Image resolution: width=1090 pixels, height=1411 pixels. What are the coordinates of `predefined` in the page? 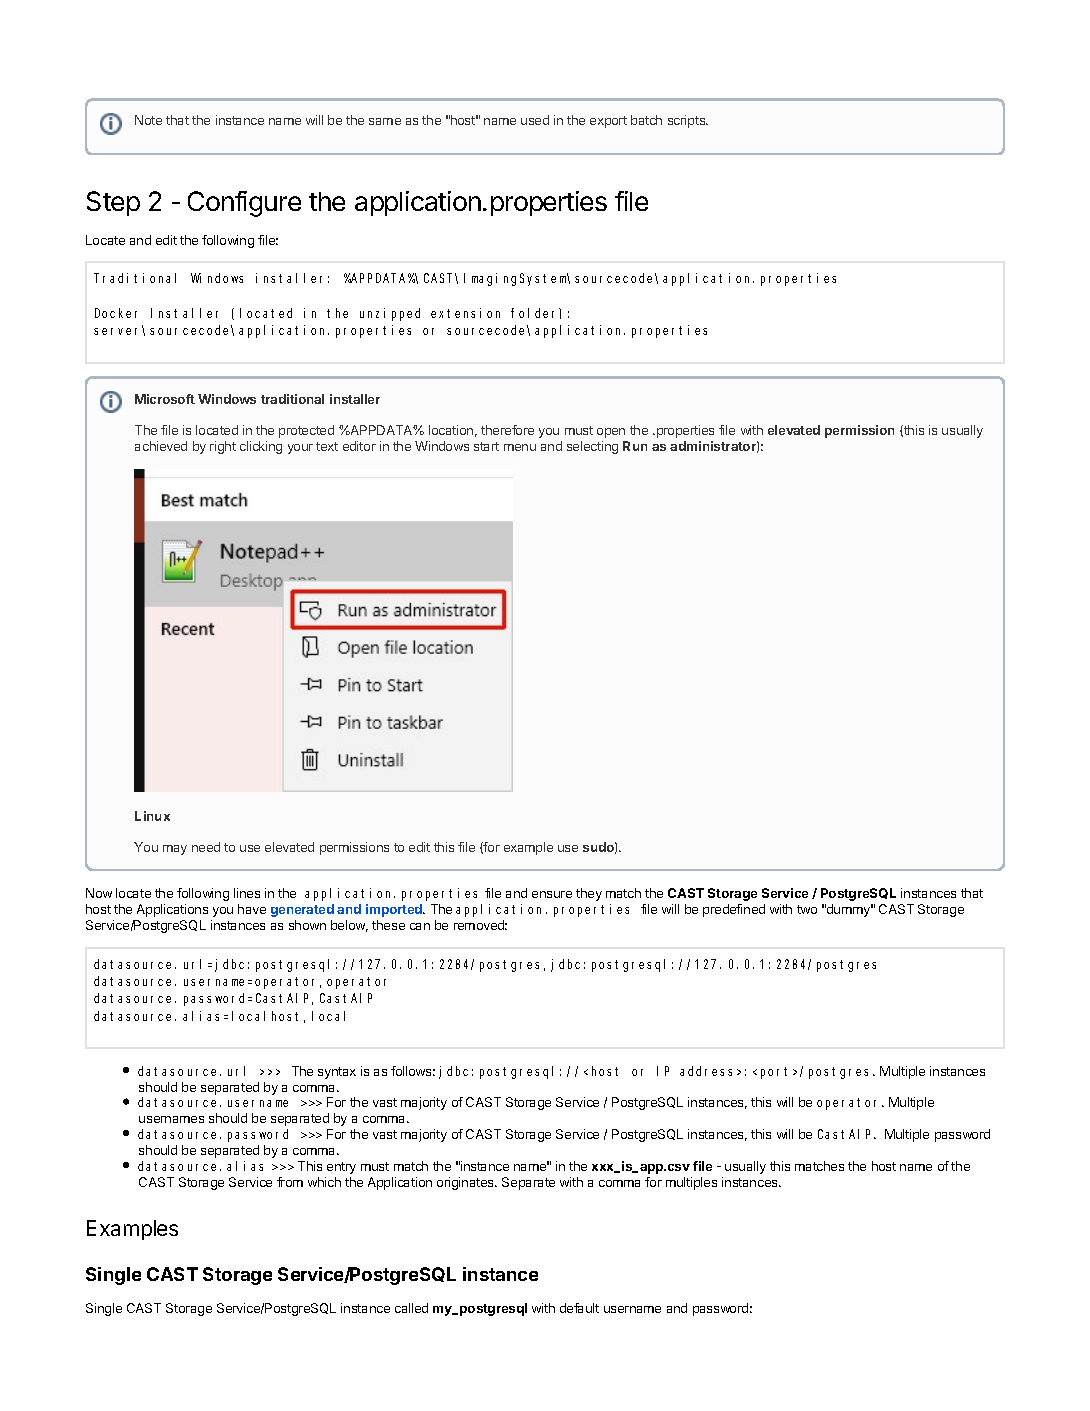 It's located at (734, 910).
